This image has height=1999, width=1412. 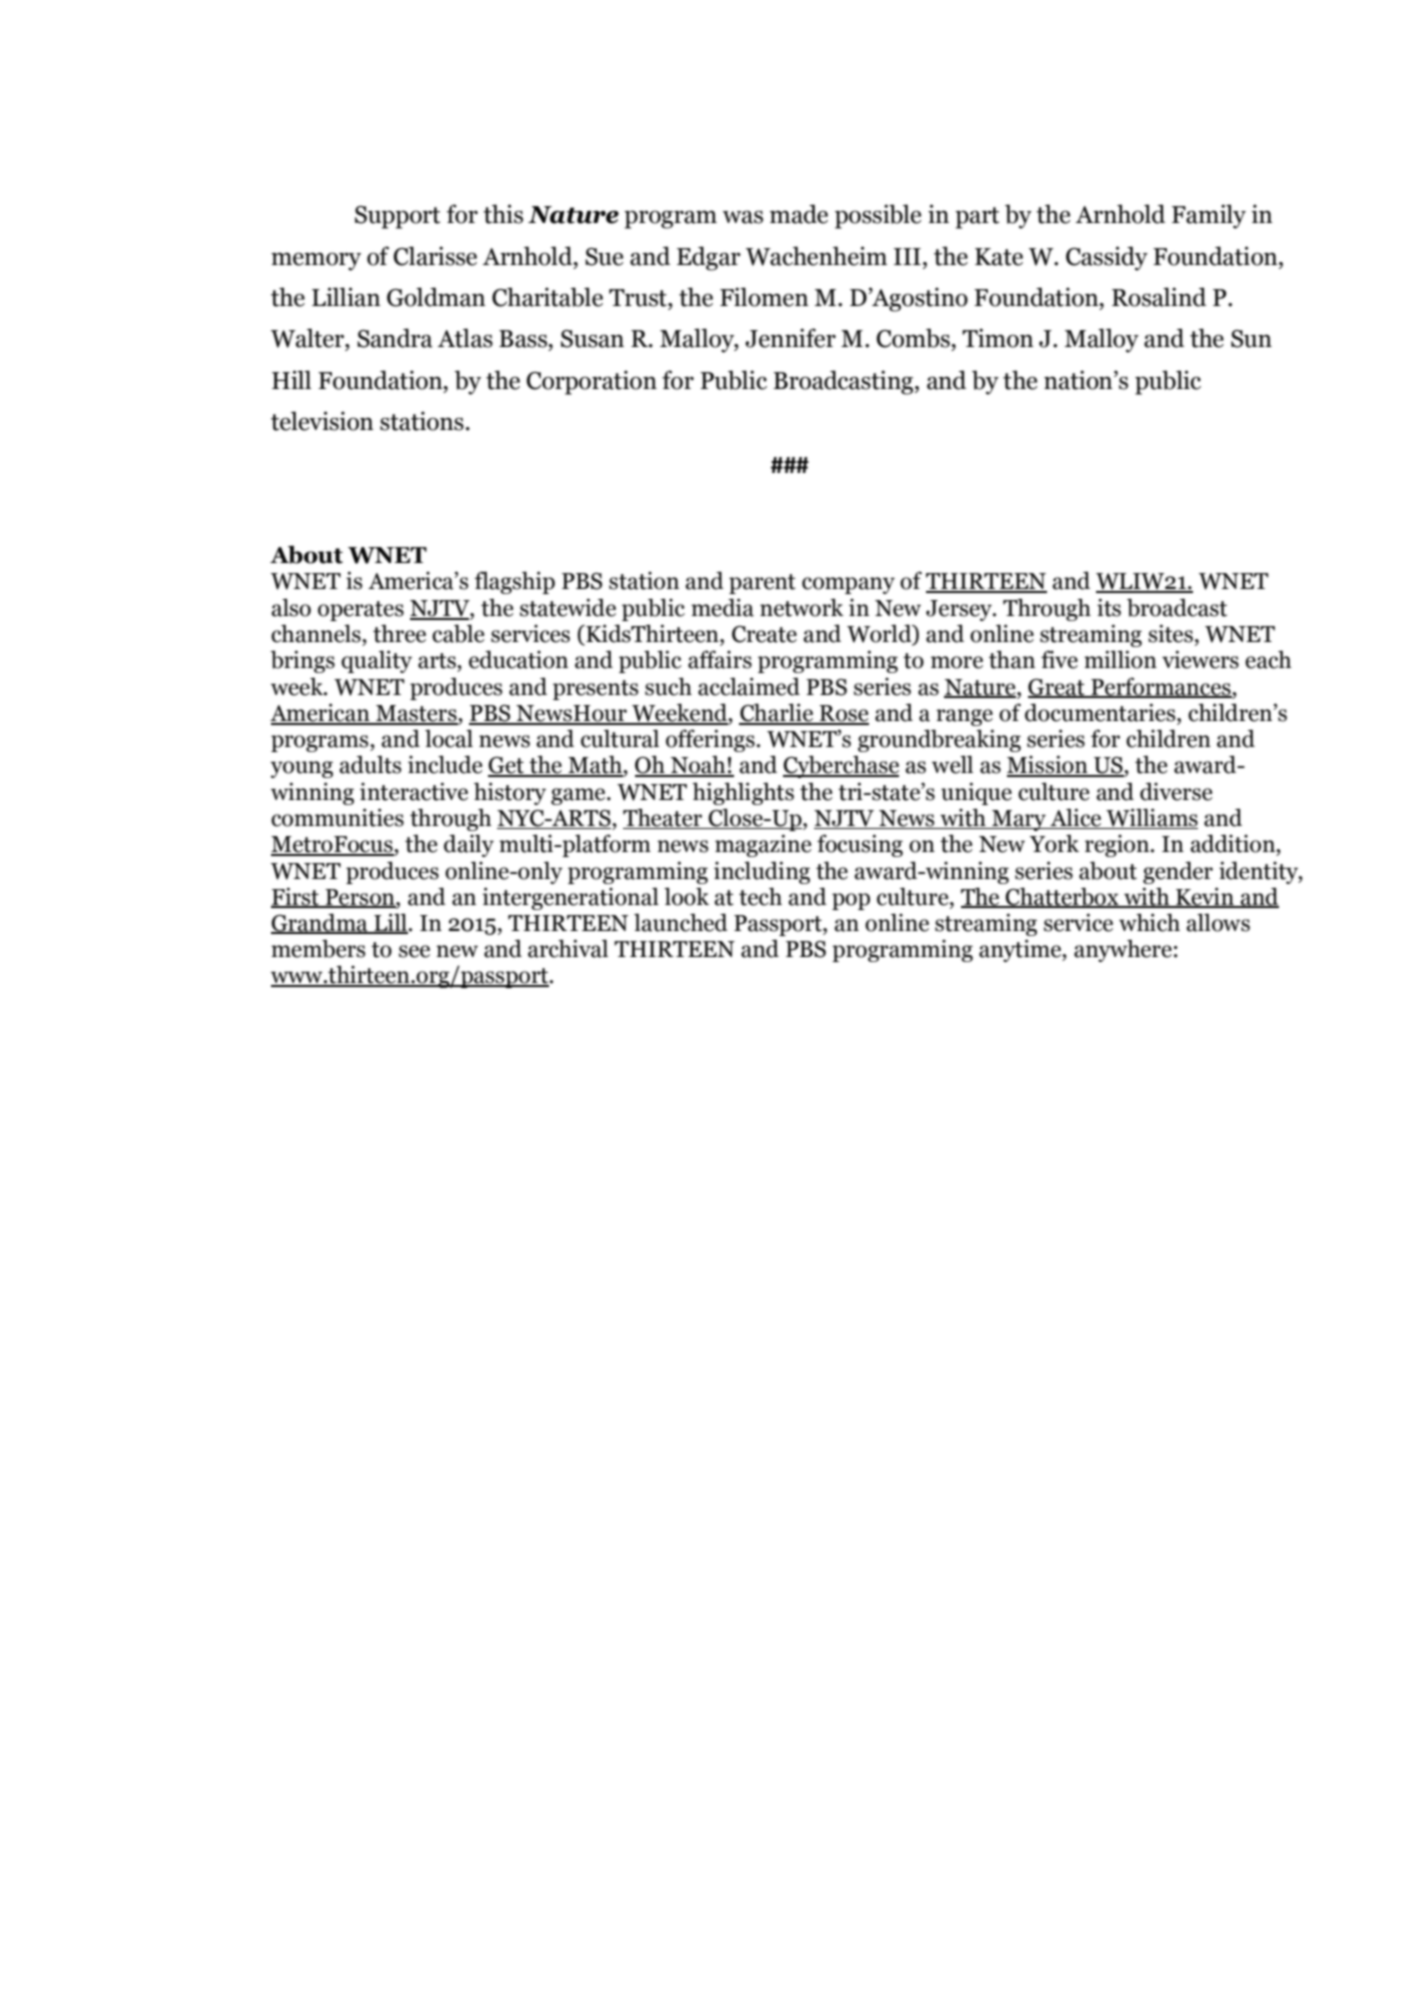 I want to click on operates, so click(x=361, y=611).
